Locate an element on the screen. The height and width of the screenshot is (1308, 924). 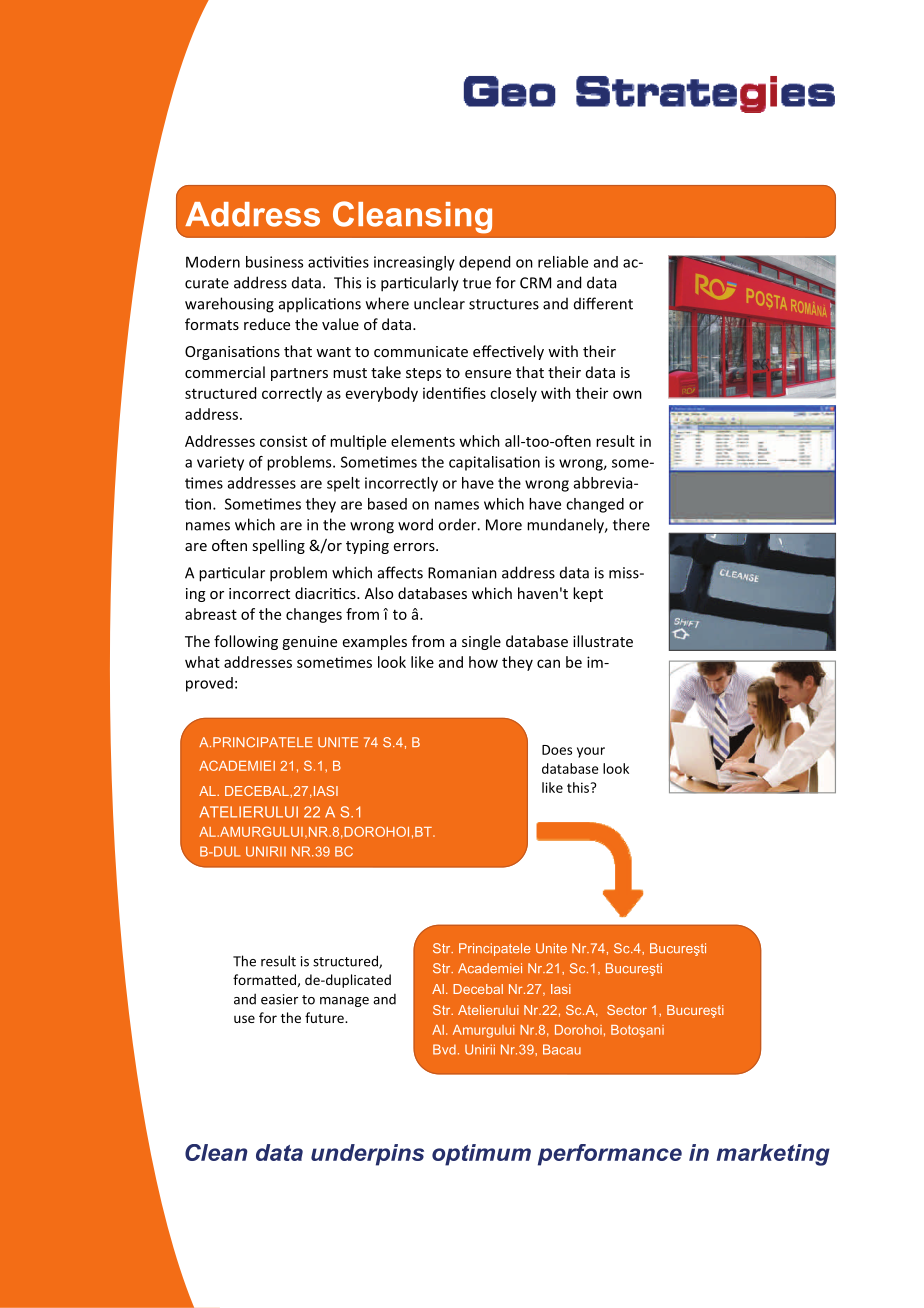
easier is located at coordinates (279, 999).
